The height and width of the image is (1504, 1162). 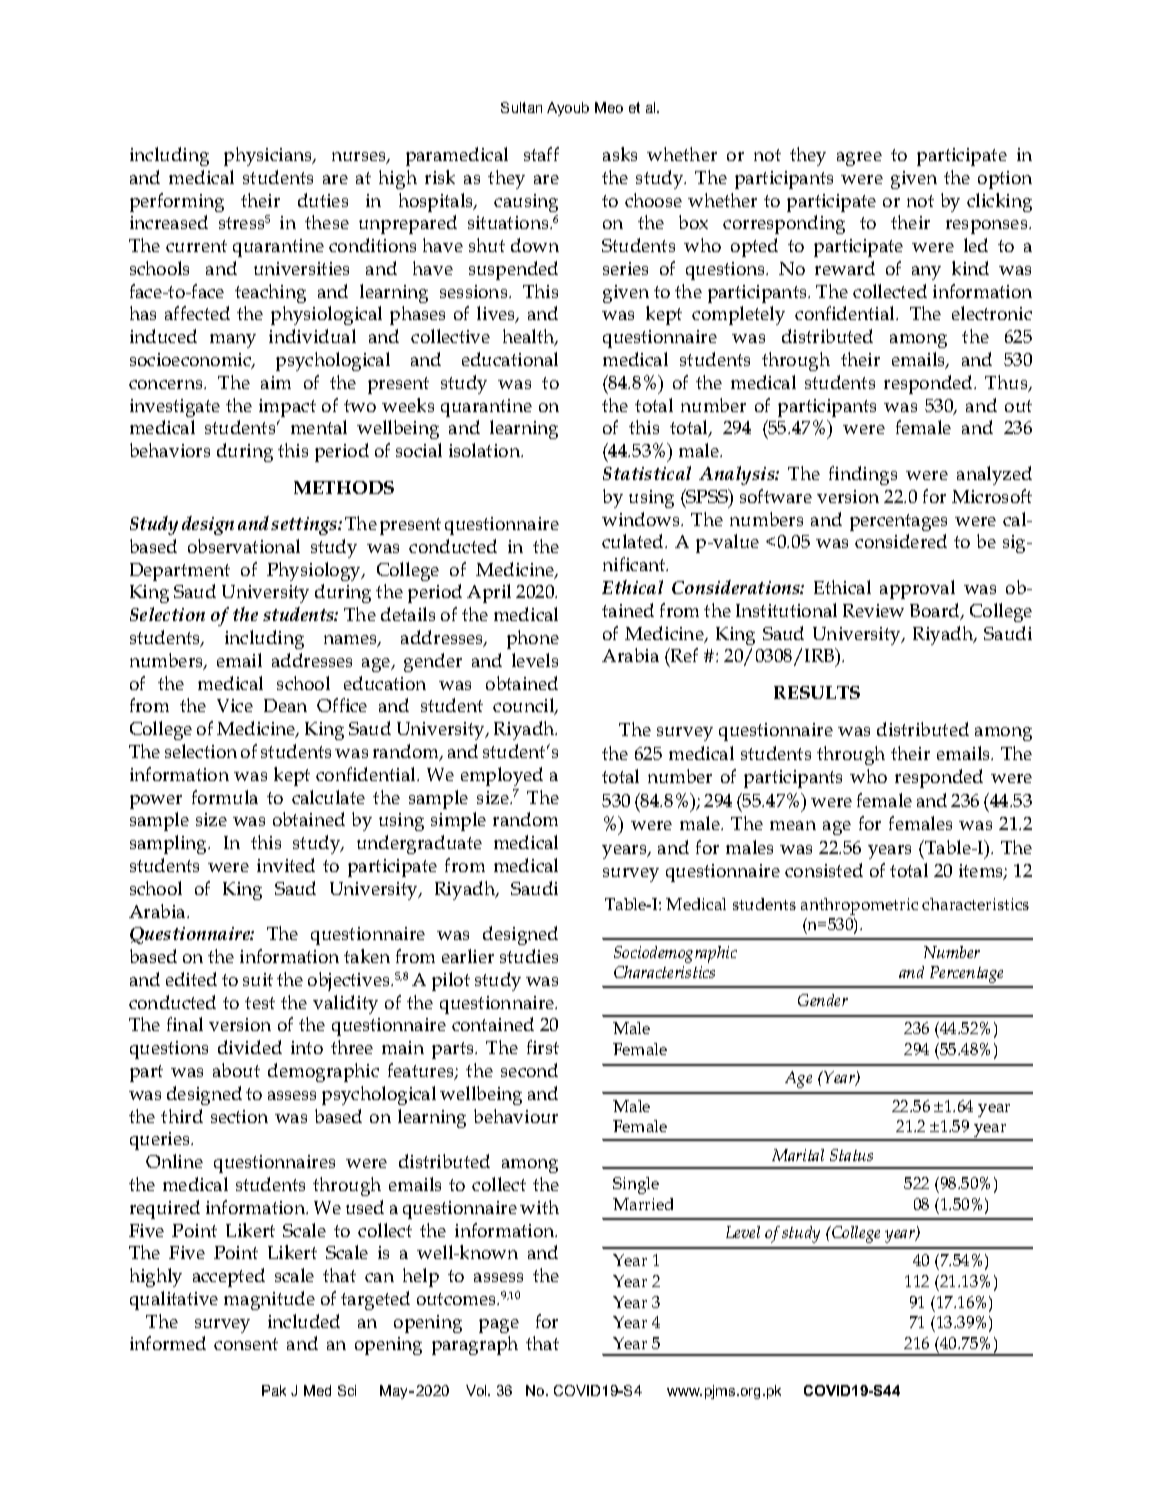 What do you see at coordinates (817, 692) in the image?
I see `RESULTS` at bounding box center [817, 692].
